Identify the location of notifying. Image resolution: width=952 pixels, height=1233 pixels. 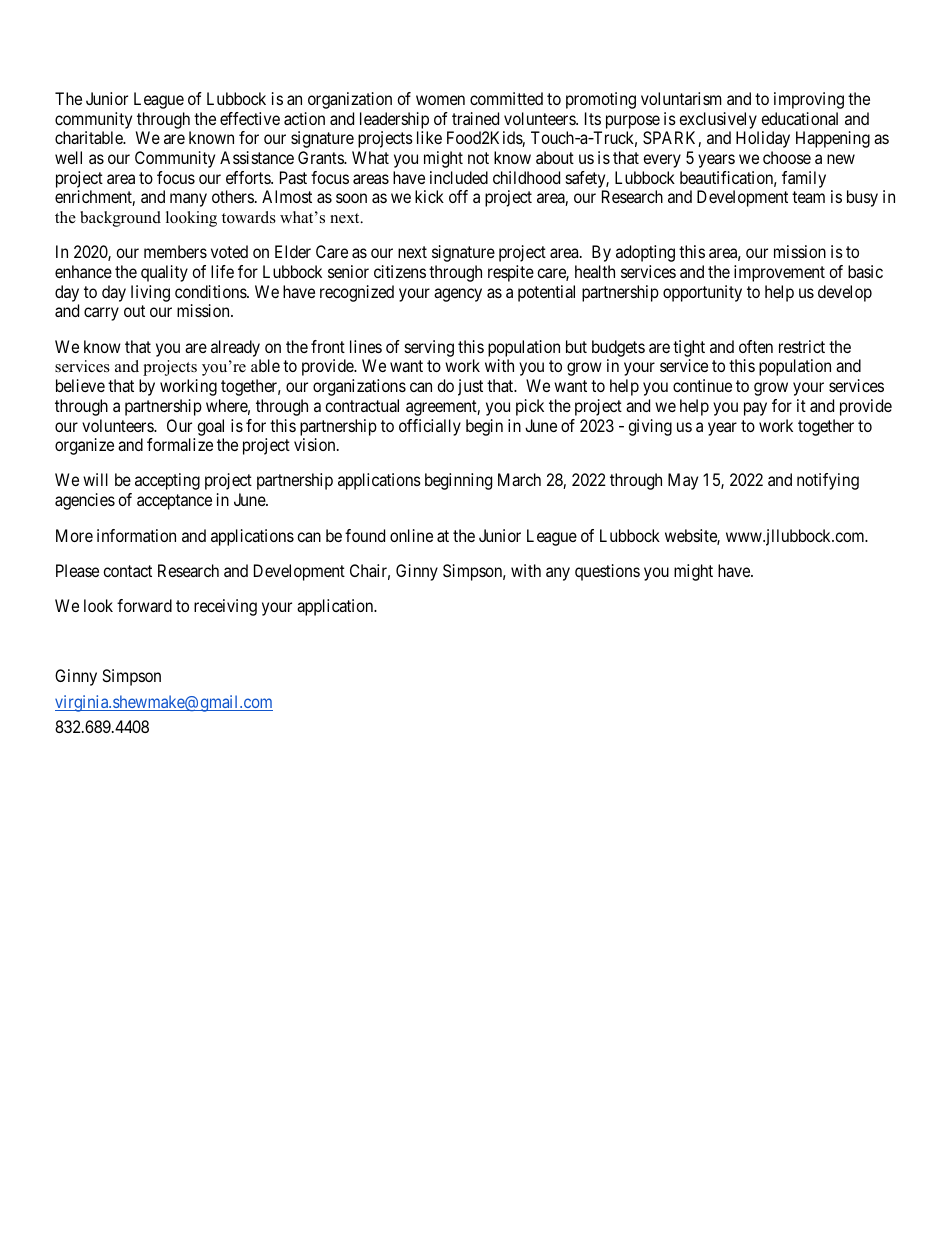
(828, 481).
